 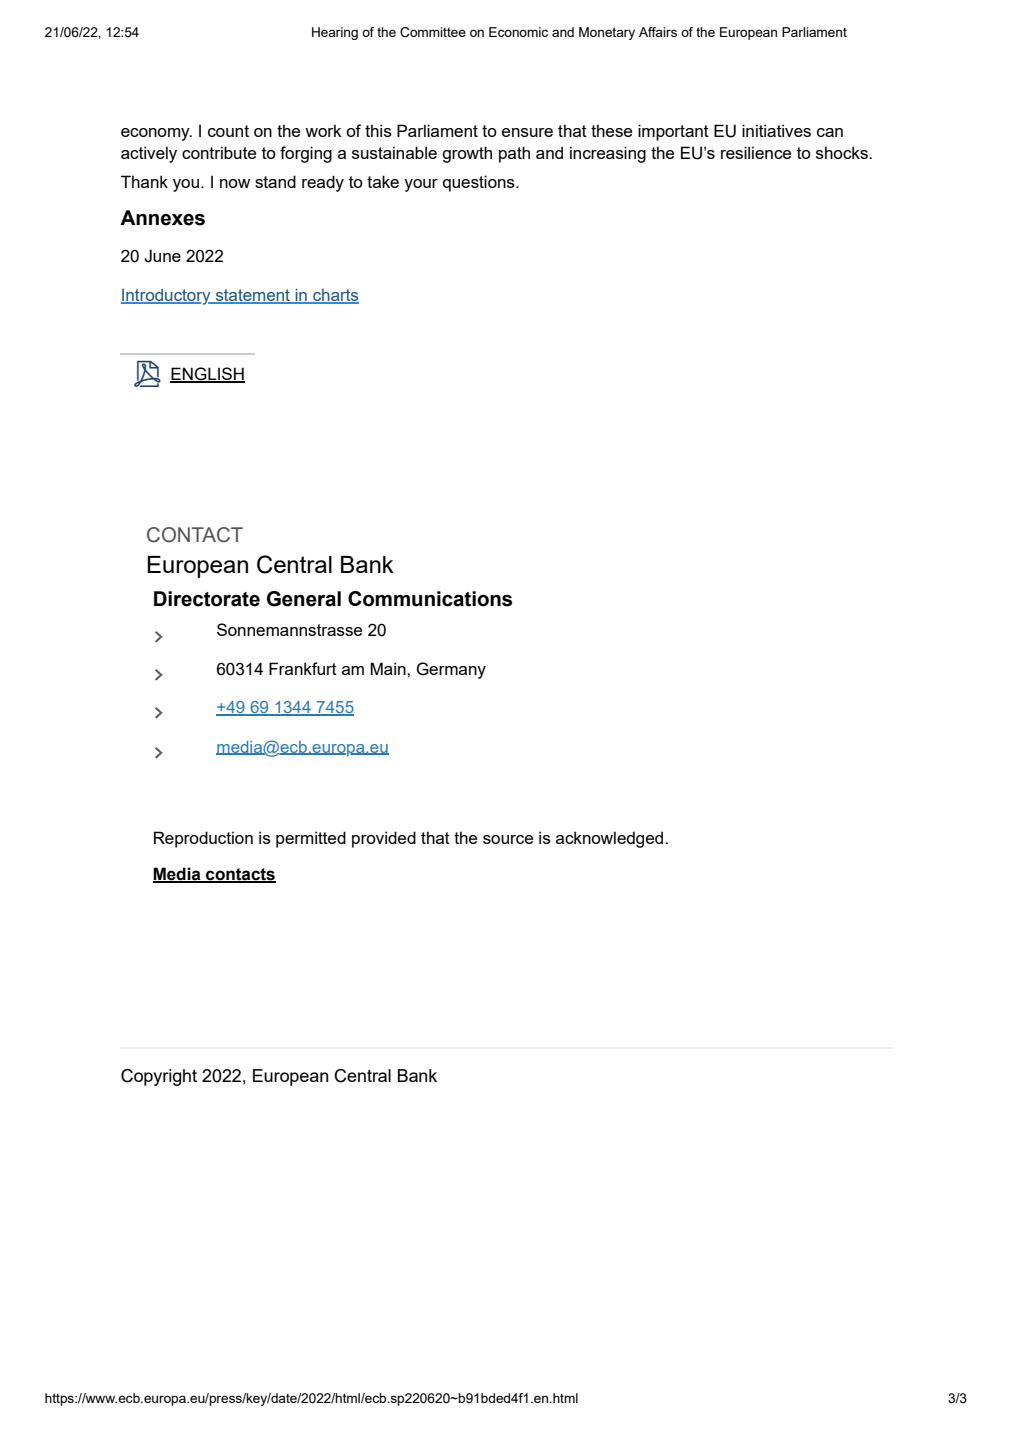 What do you see at coordinates (776, 130) in the document?
I see `initiatives` at bounding box center [776, 130].
